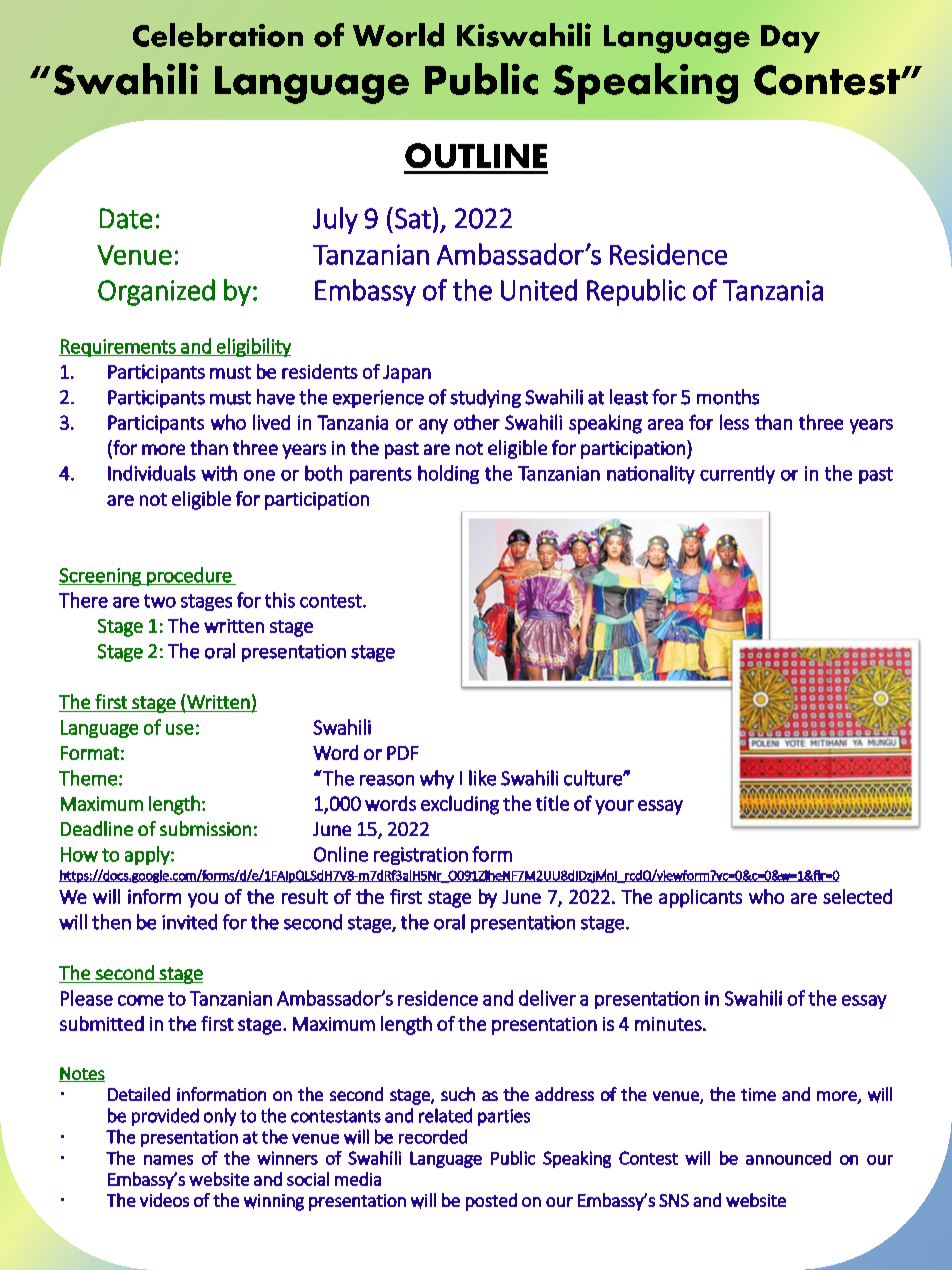  What do you see at coordinates (168, 1160) in the screenshot?
I see `names` at bounding box center [168, 1160].
